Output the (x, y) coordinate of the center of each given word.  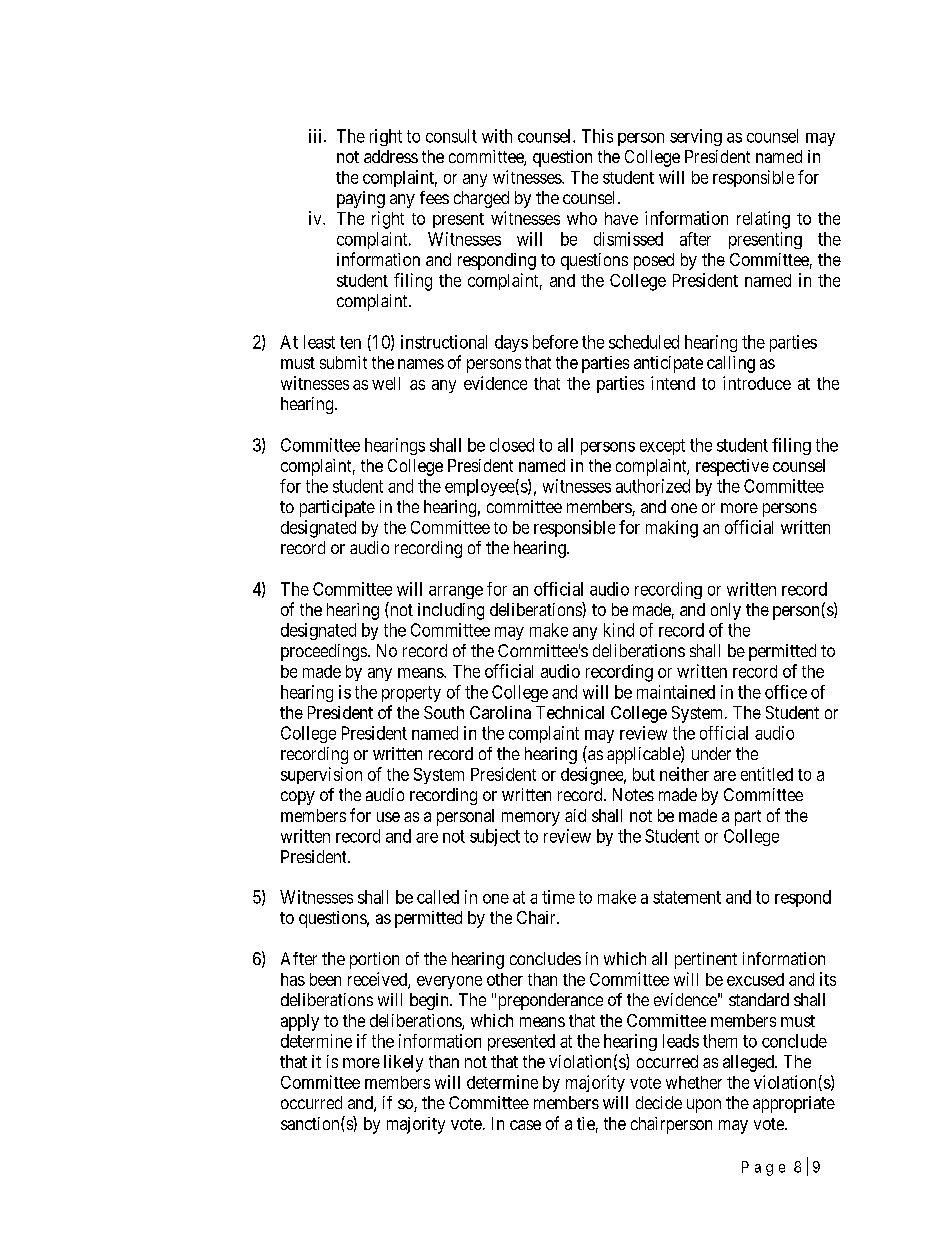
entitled (767, 774)
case (525, 1125)
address (391, 156)
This (597, 136)
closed (512, 445)
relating (763, 220)
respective (732, 467)
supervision (321, 775)
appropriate (794, 1104)
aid (575, 815)
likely (403, 1063)
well (386, 383)
